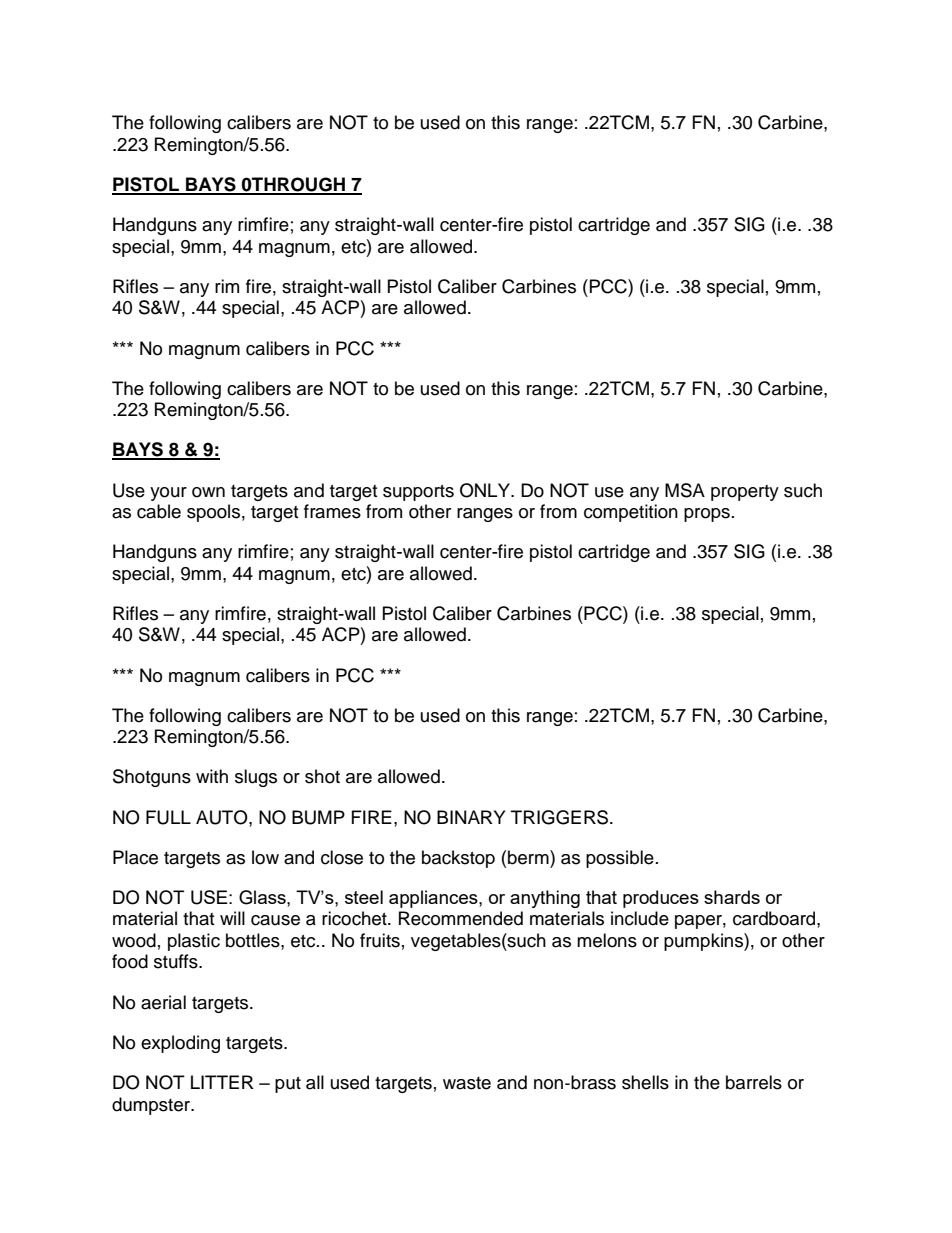 The height and width of the document is (1233, 952). What do you see at coordinates (223, 817) in the document?
I see `AUTO` at bounding box center [223, 817].
